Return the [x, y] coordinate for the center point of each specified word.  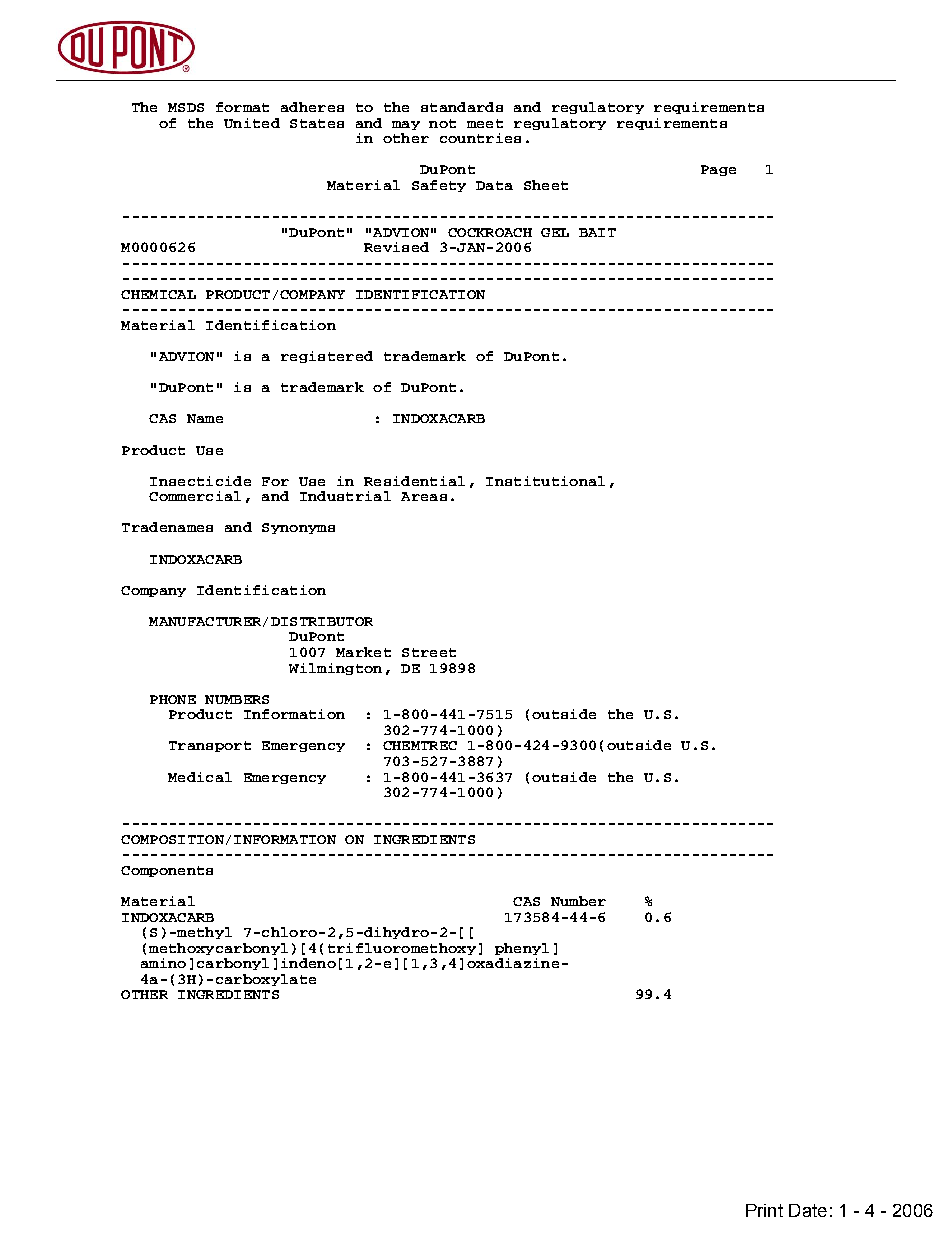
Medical [200, 777]
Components [167, 871]
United [252, 123]
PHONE [173, 699]
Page [718, 170]
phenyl [522, 949]
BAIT [597, 232]
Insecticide [200, 481]
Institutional [545, 481]
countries [480, 138]
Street [429, 652]
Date [808, 1210]
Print [764, 1210]
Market [363, 652]
